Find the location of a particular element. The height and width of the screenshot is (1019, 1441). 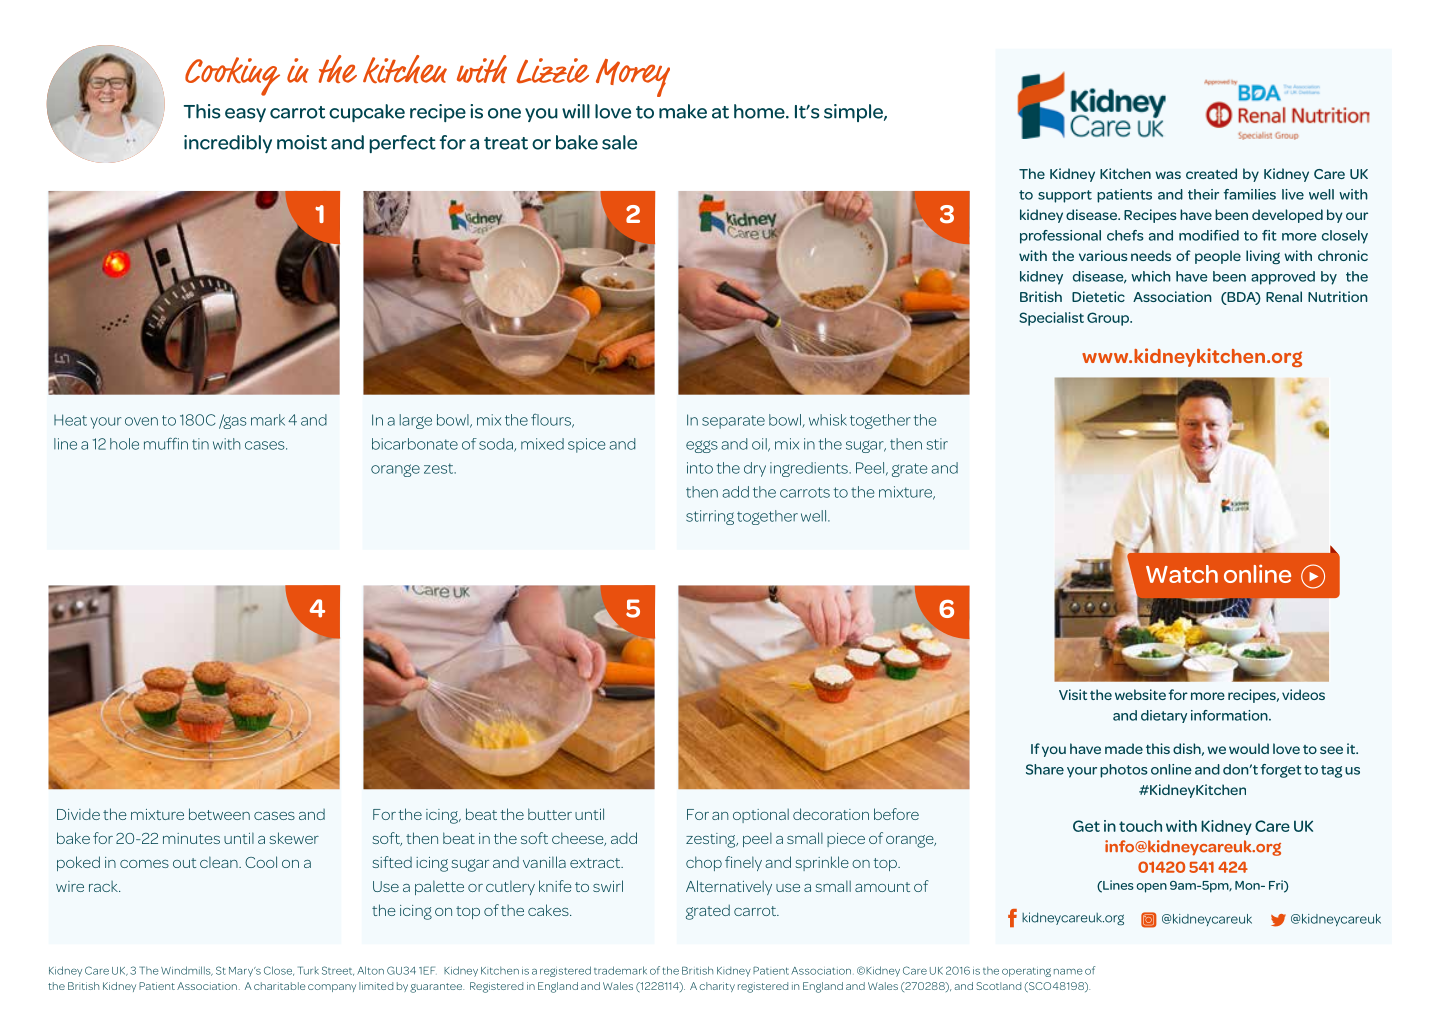

Watch is located at coordinates (1182, 574).
